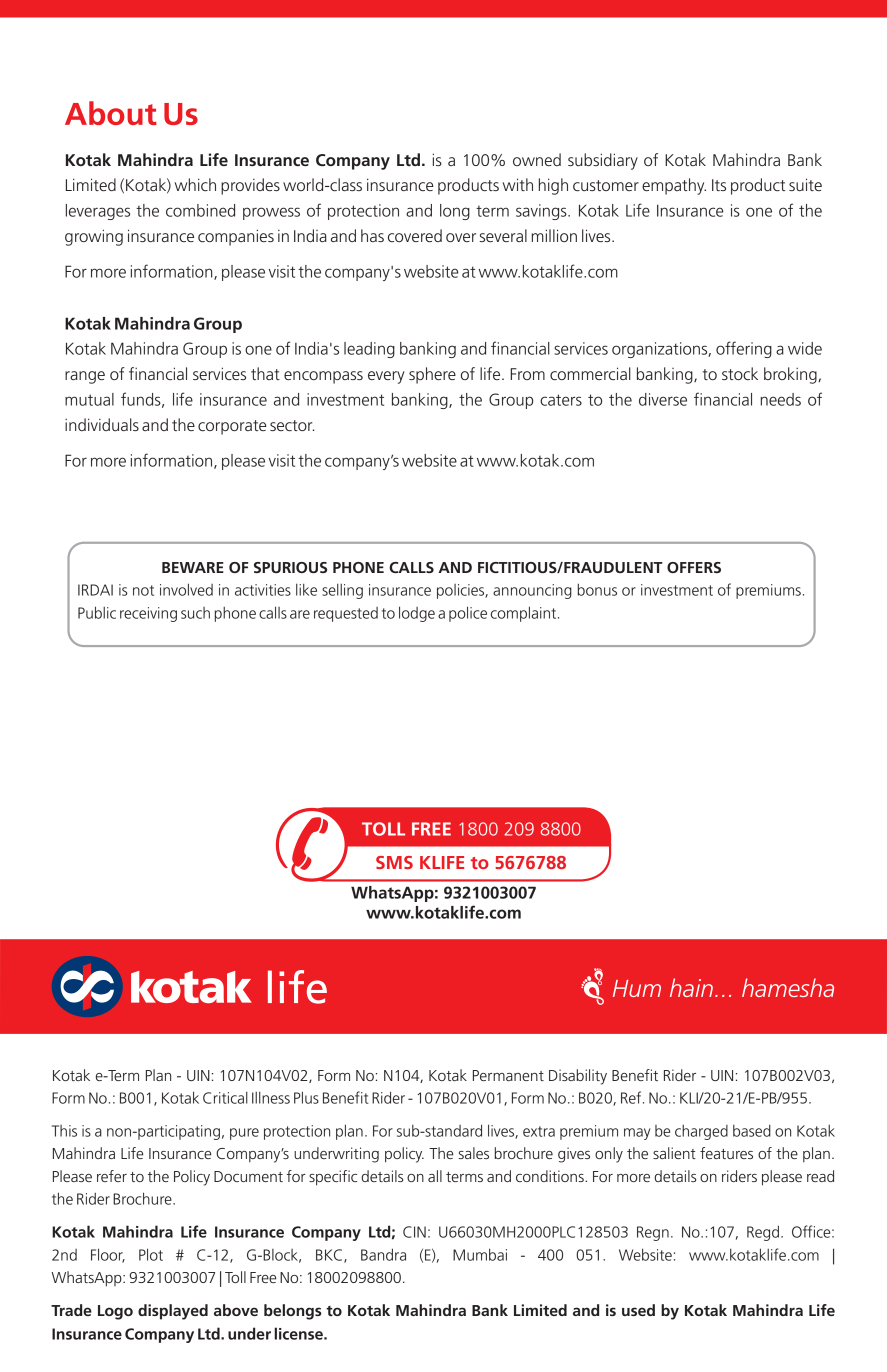  What do you see at coordinates (578, 1077) in the screenshot?
I see `Disability` at bounding box center [578, 1077].
